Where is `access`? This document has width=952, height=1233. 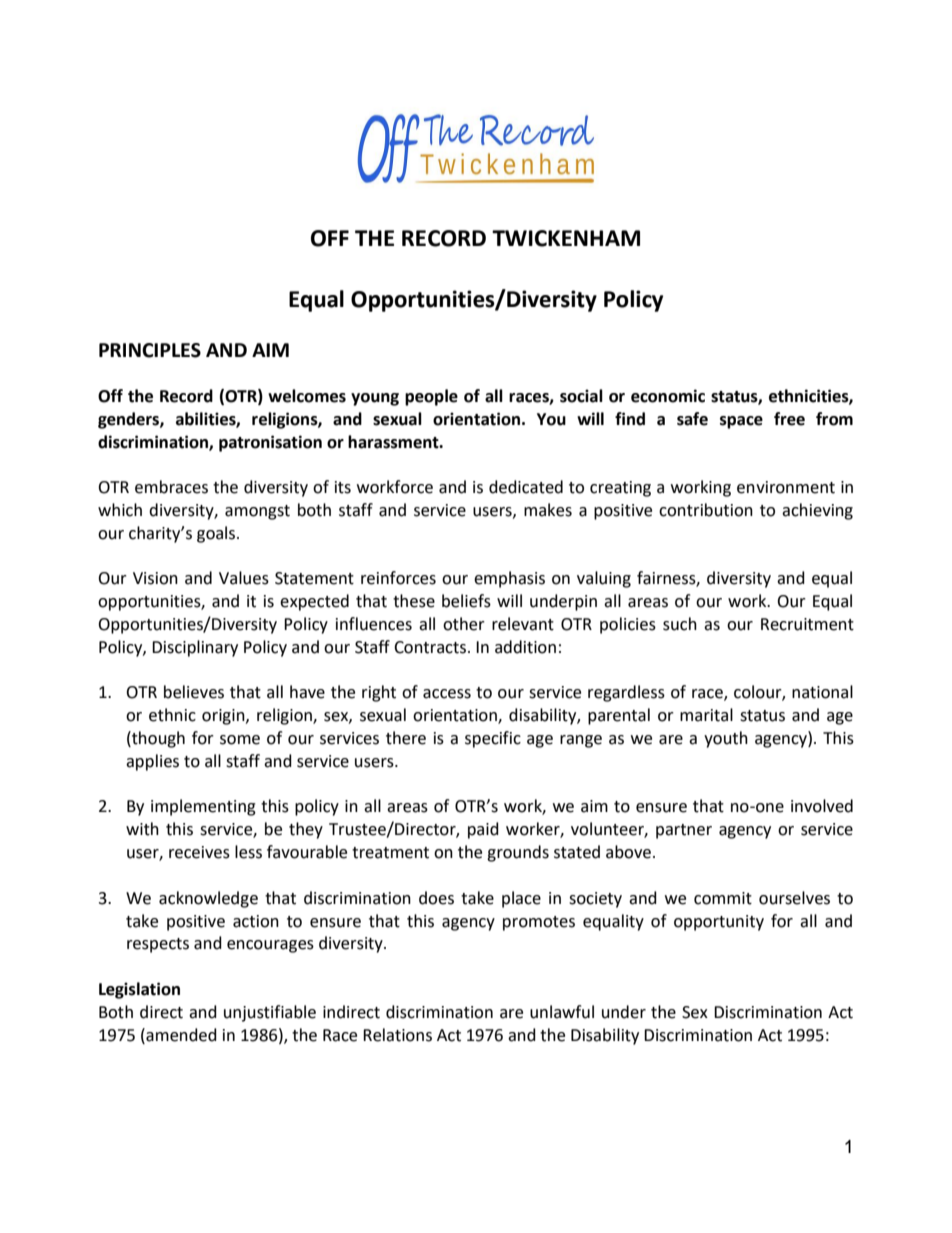 access is located at coordinates (447, 694).
